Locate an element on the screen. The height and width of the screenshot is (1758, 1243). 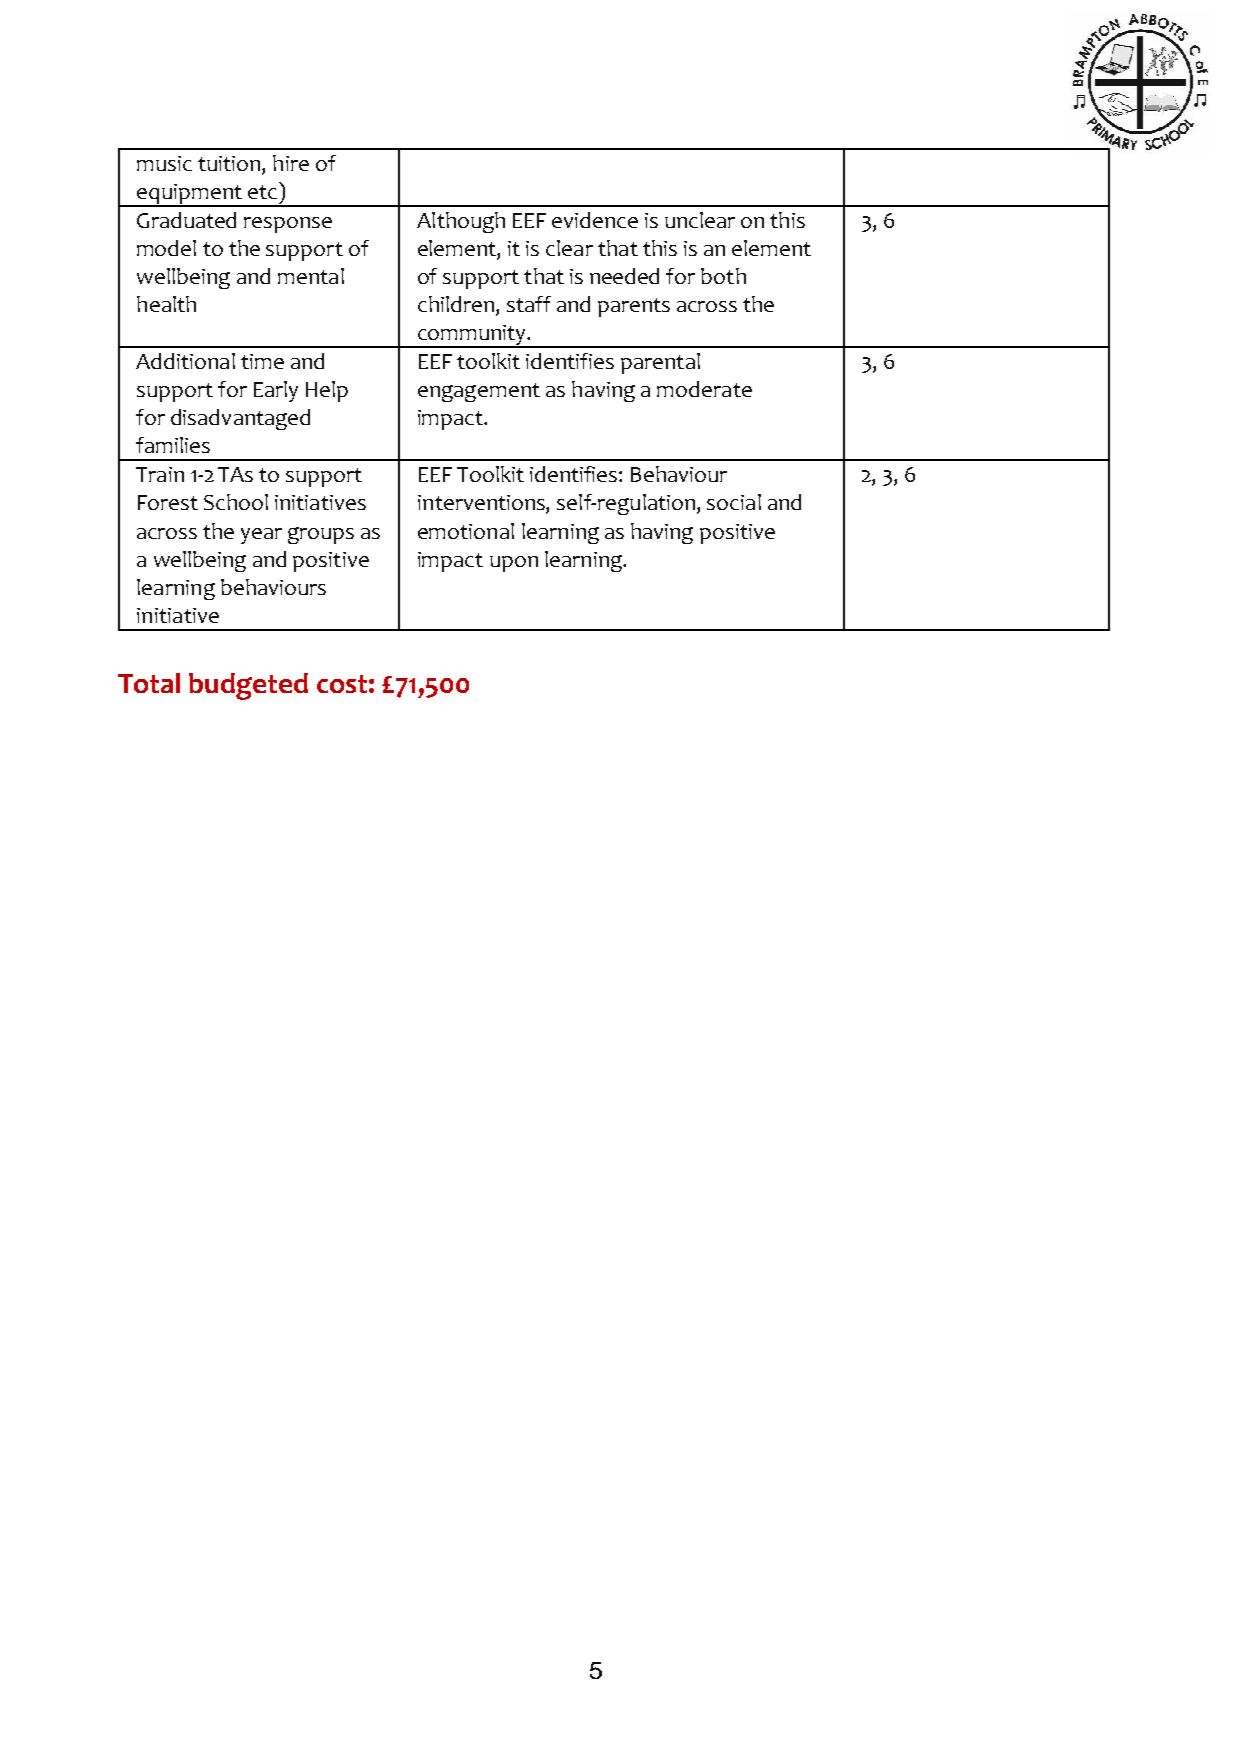
health is located at coordinates (166, 304).
